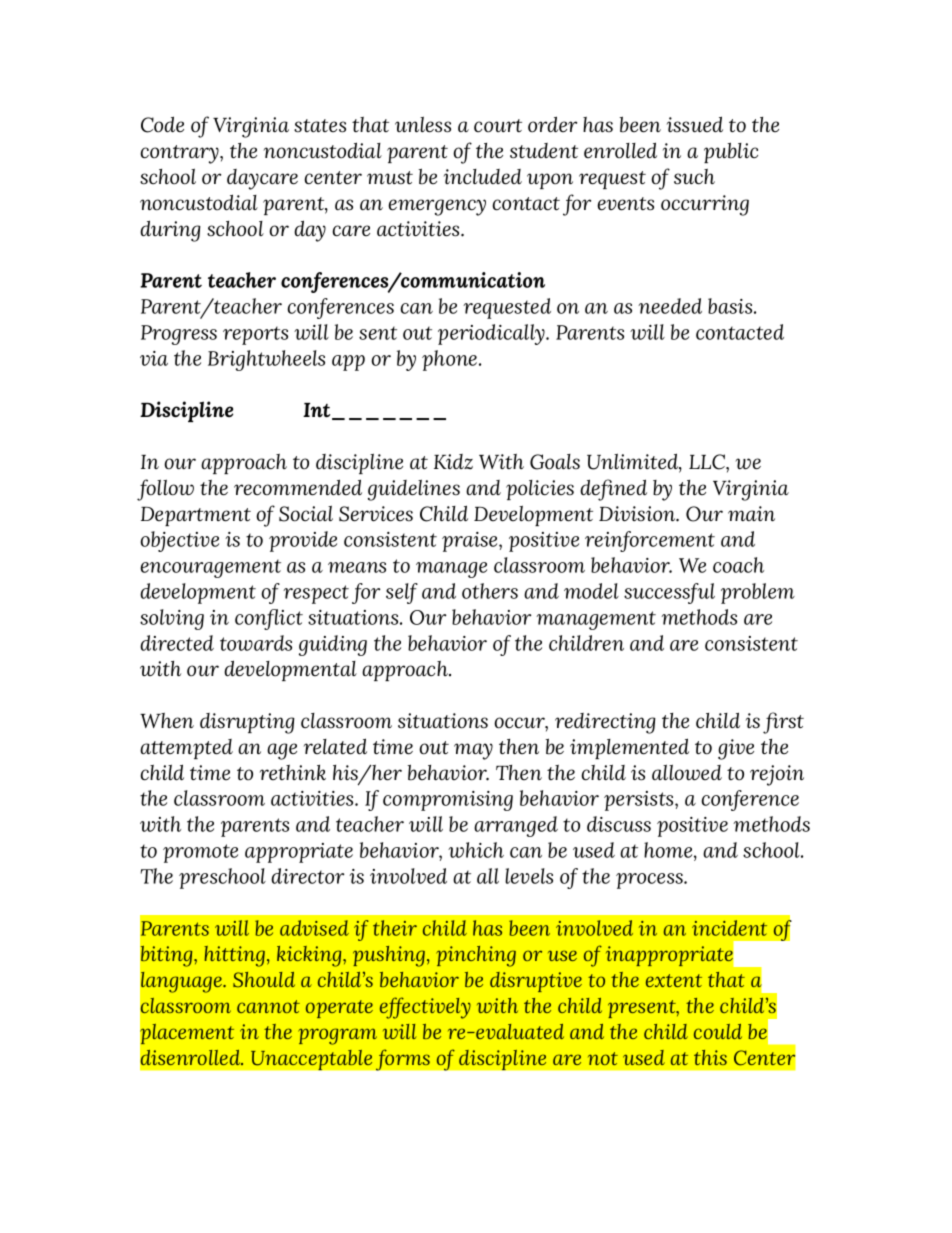 This screenshot has width=952, height=1233. I want to click on others, so click(490, 591).
